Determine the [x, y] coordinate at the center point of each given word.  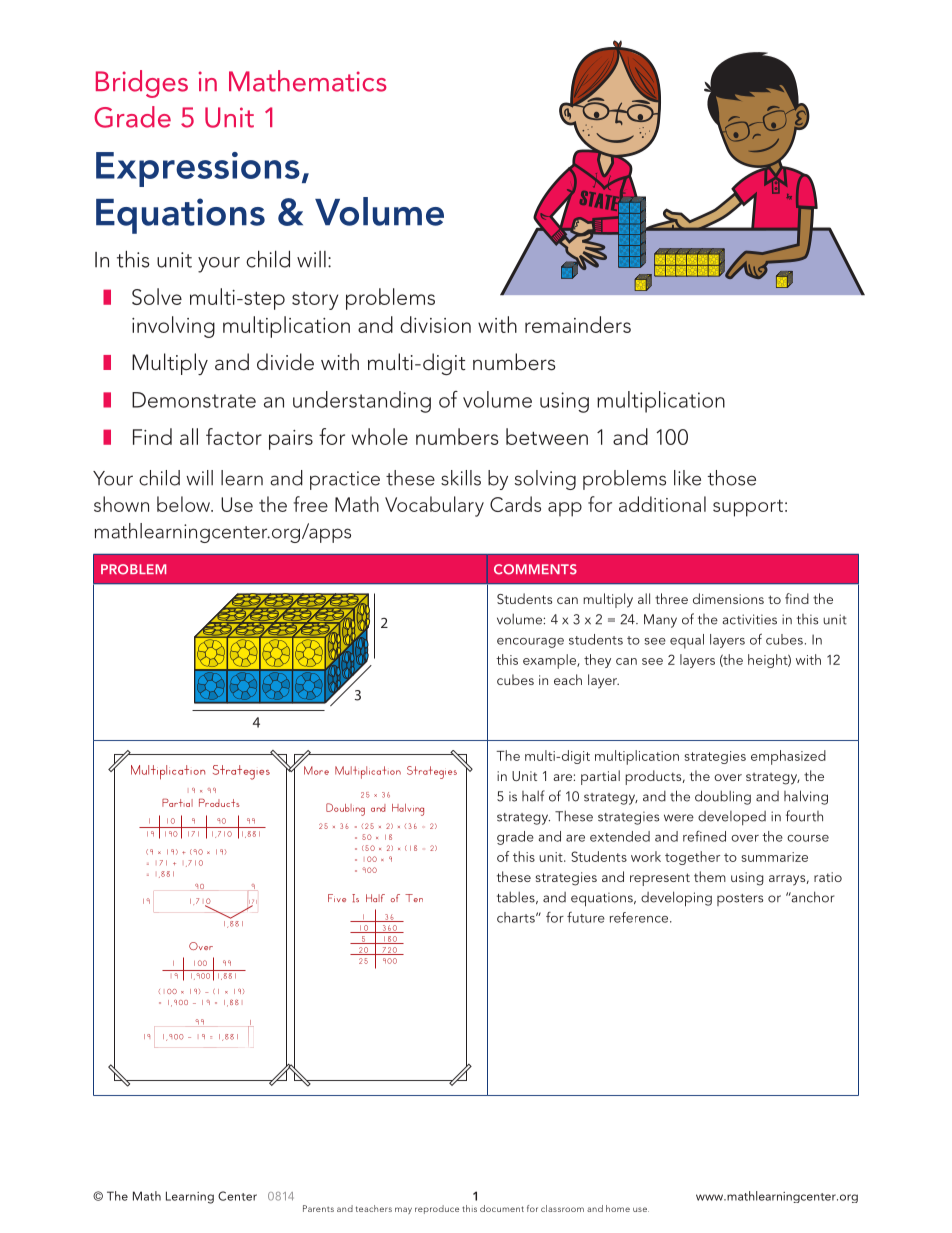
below [184, 504]
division [435, 324]
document [502, 1208]
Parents [318, 1208]
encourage [530, 643]
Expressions [198, 169]
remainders [578, 324]
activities [749, 619]
